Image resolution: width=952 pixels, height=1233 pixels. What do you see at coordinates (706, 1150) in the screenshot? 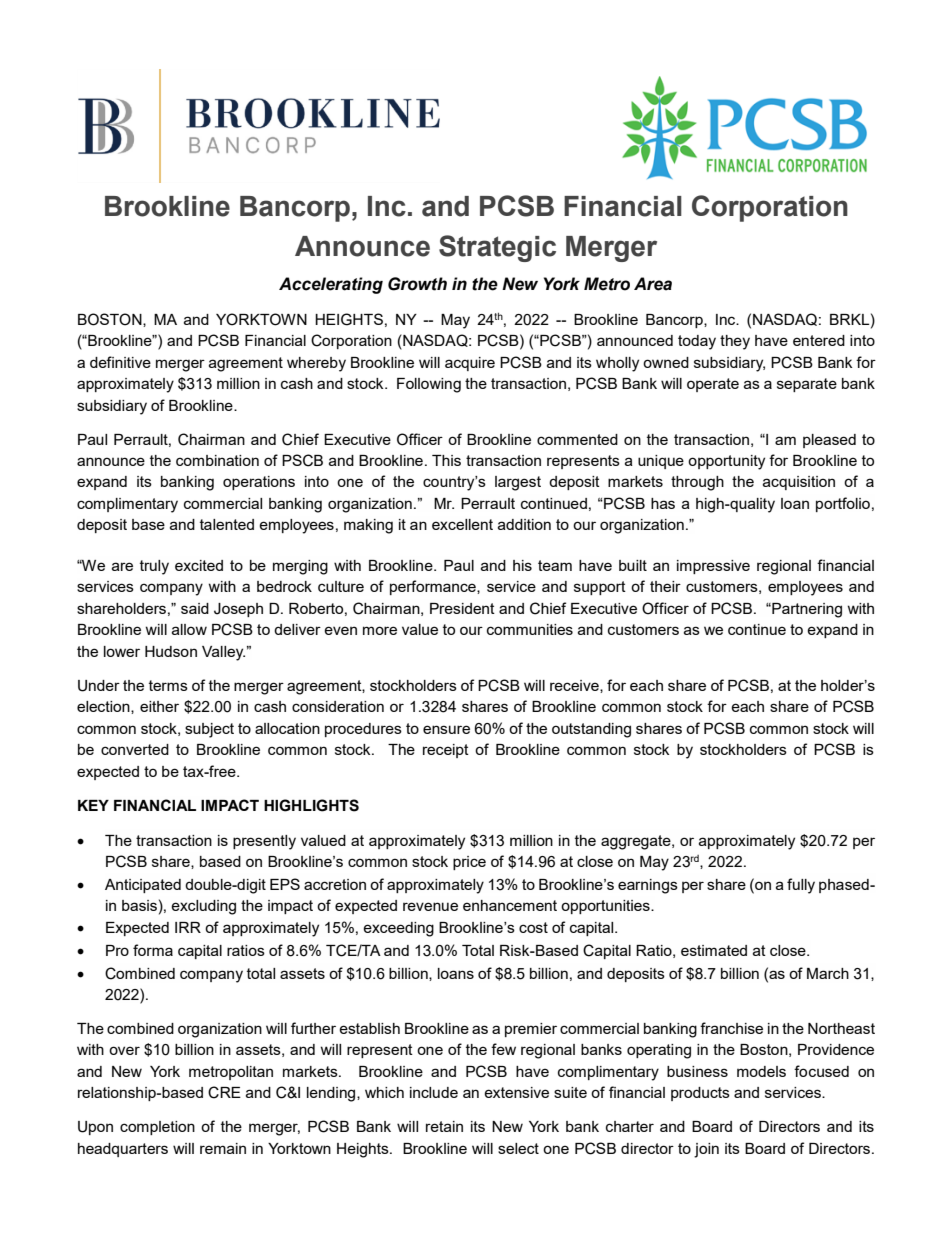
I see `join` at bounding box center [706, 1150].
